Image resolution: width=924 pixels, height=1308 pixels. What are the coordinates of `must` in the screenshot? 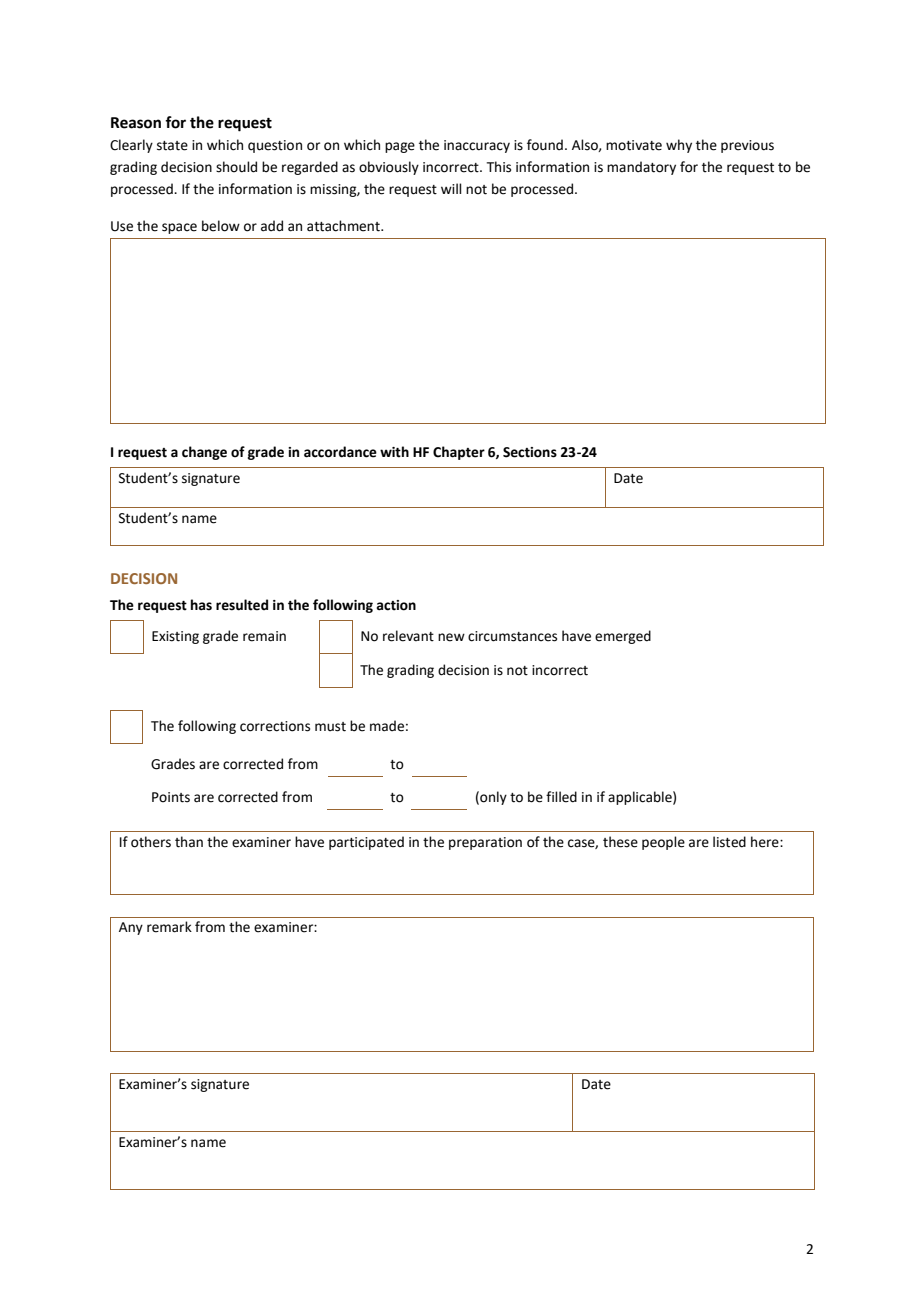 It's located at (330, 727).
